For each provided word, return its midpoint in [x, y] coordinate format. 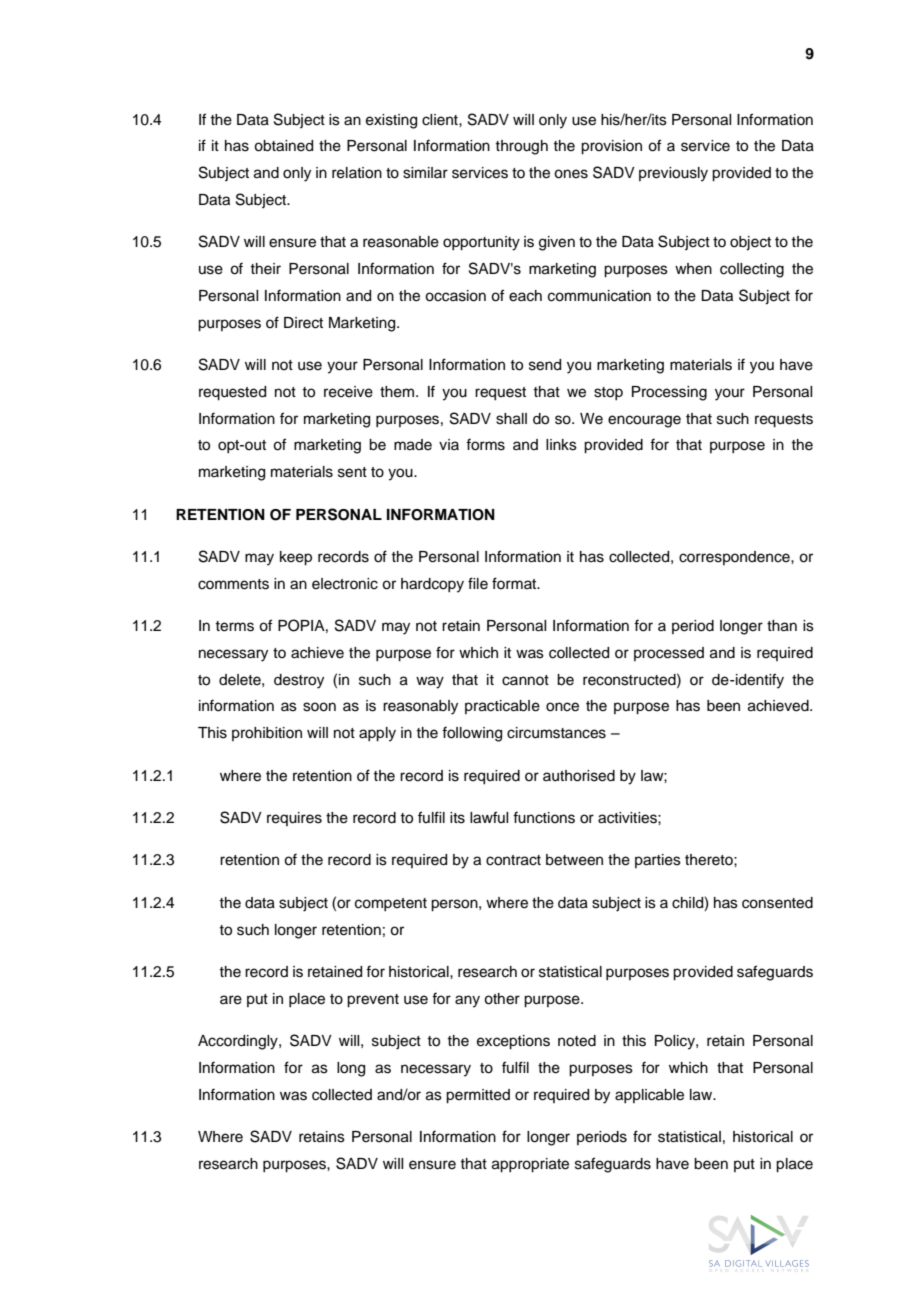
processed [669, 654]
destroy [299, 681]
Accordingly [239, 1042]
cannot [525, 680]
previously [673, 174]
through [521, 147]
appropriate [530, 1165]
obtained [283, 146]
